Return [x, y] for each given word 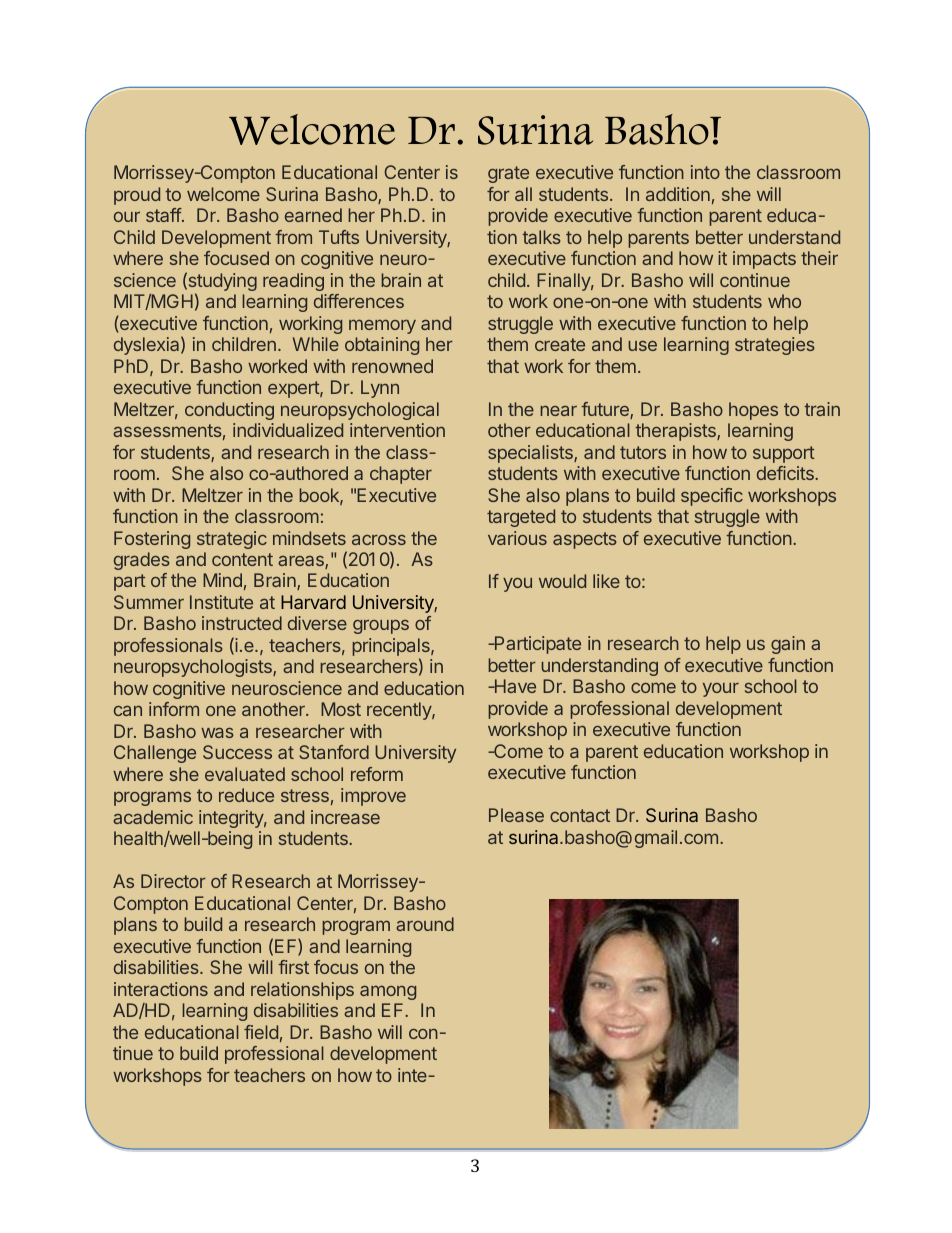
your [721, 690]
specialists [531, 454]
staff [164, 215]
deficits [786, 473]
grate [508, 174]
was [217, 732]
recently [400, 711]
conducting [229, 411]
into [705, 172]
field [261, 1032]
